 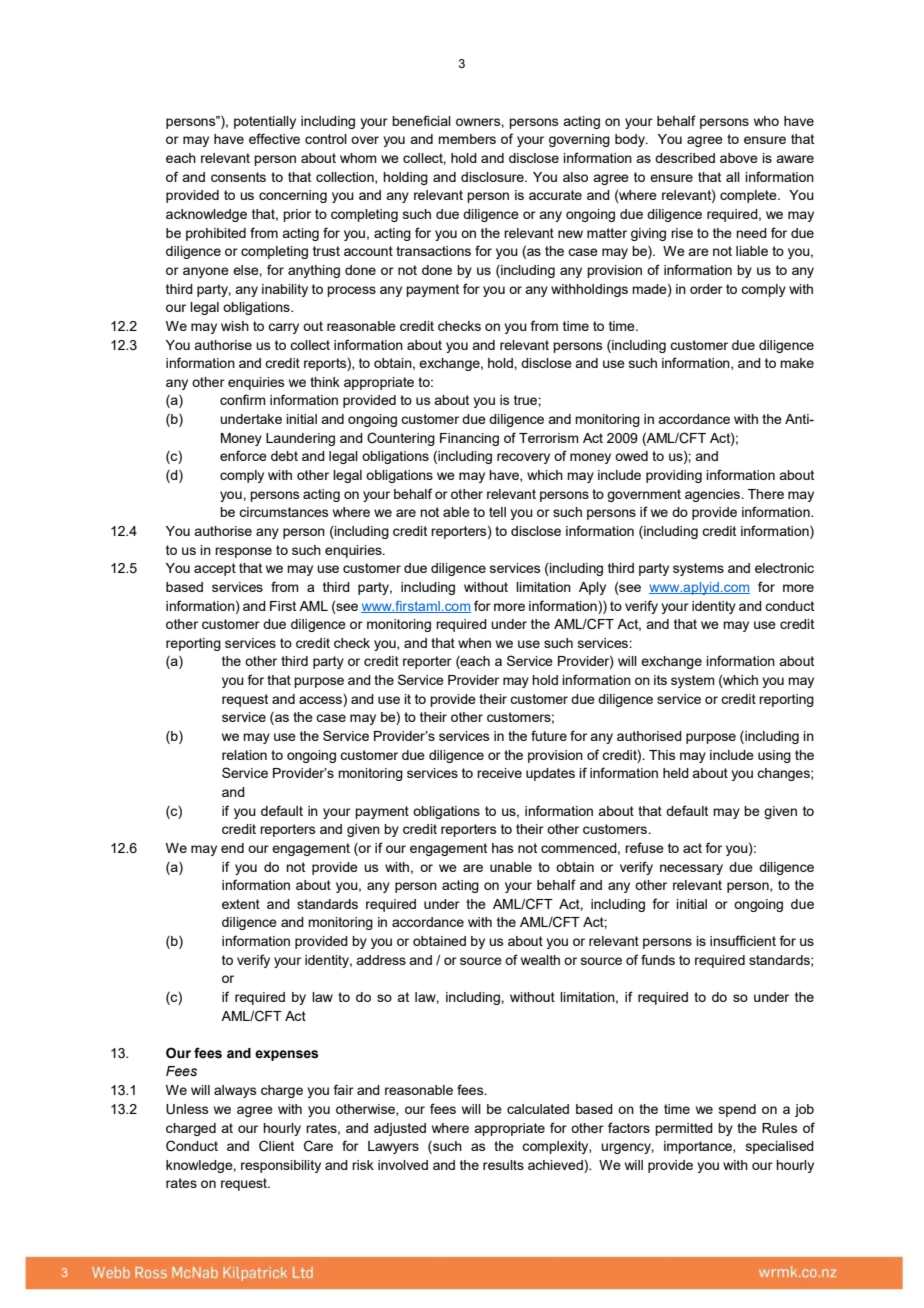 I want to click on disclosure, so click(x=493, y=177).
